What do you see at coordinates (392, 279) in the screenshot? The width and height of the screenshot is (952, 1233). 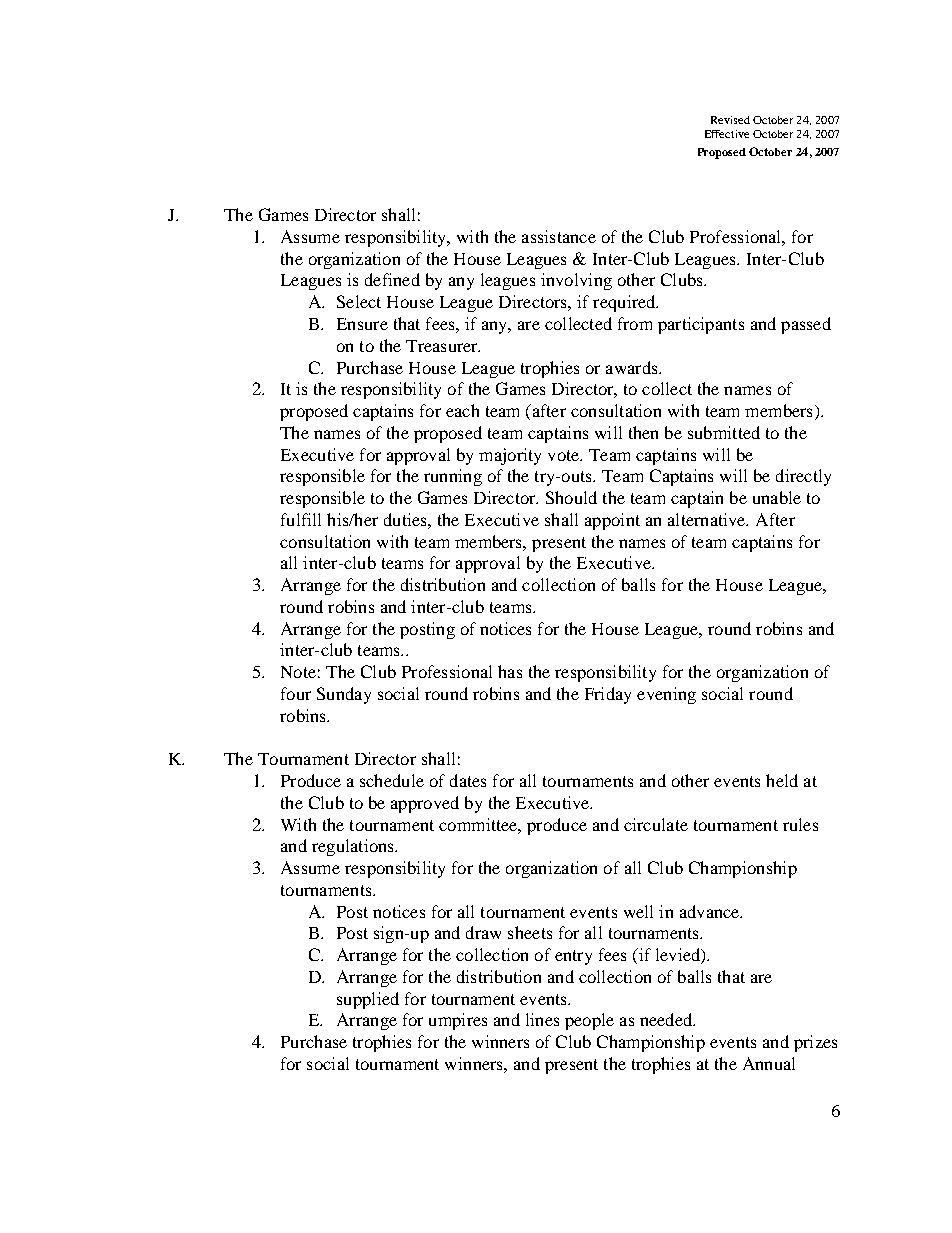 I see `defined` at bounding box center [392, 279].
